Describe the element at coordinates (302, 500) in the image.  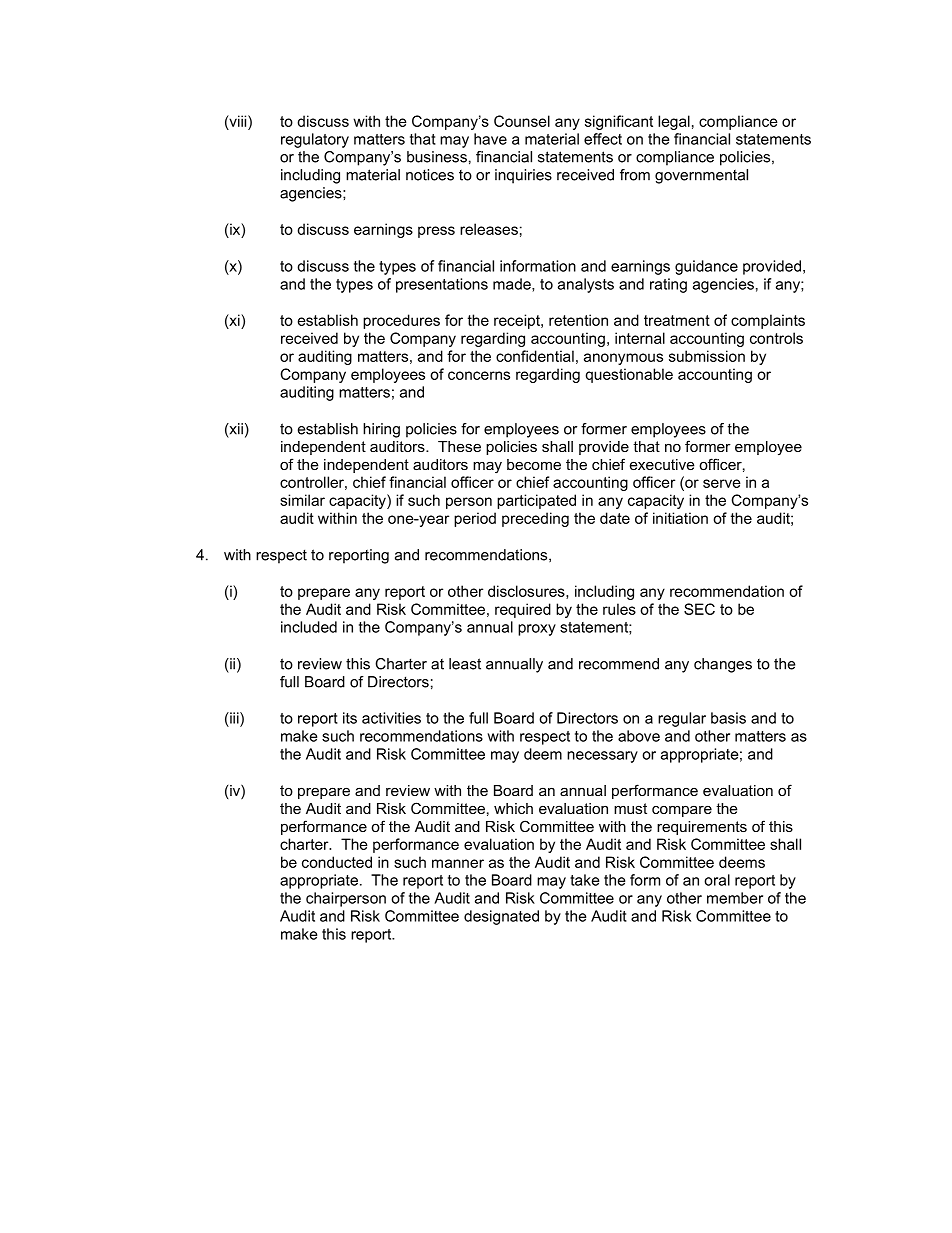
I see `similar` at that location.
